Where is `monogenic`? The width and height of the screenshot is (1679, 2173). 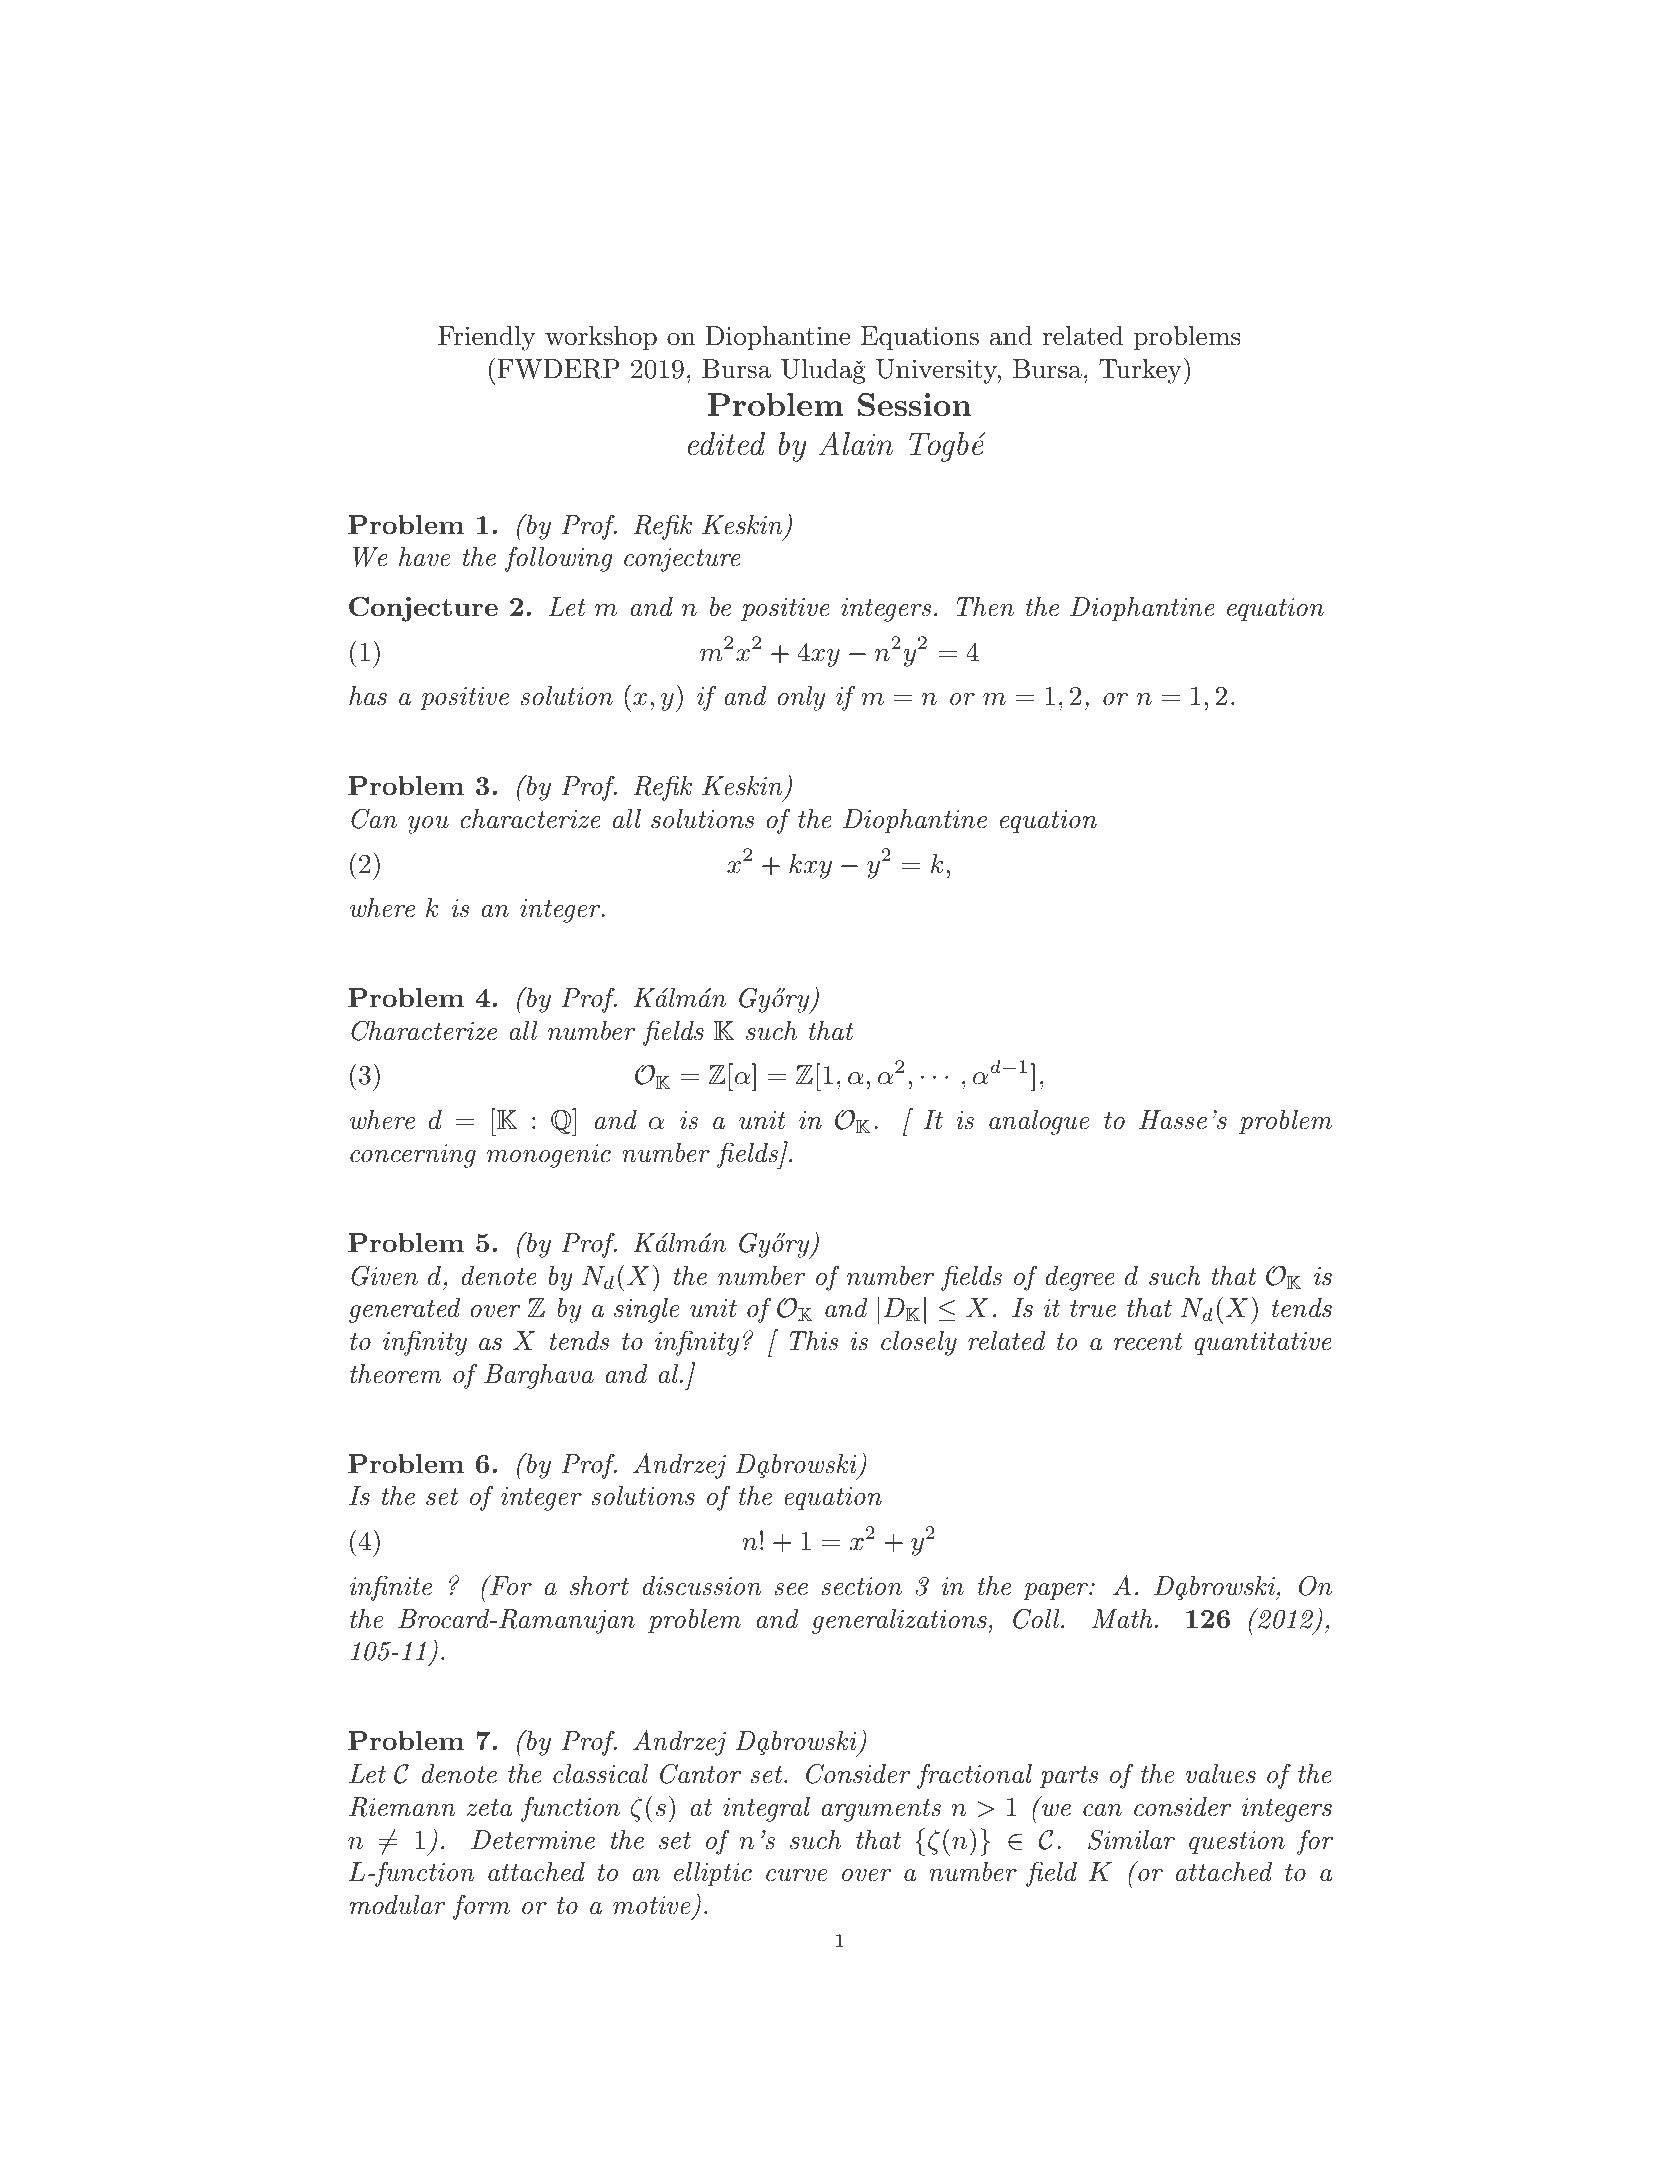 monogenic is located at coordinates (549, 1156).
